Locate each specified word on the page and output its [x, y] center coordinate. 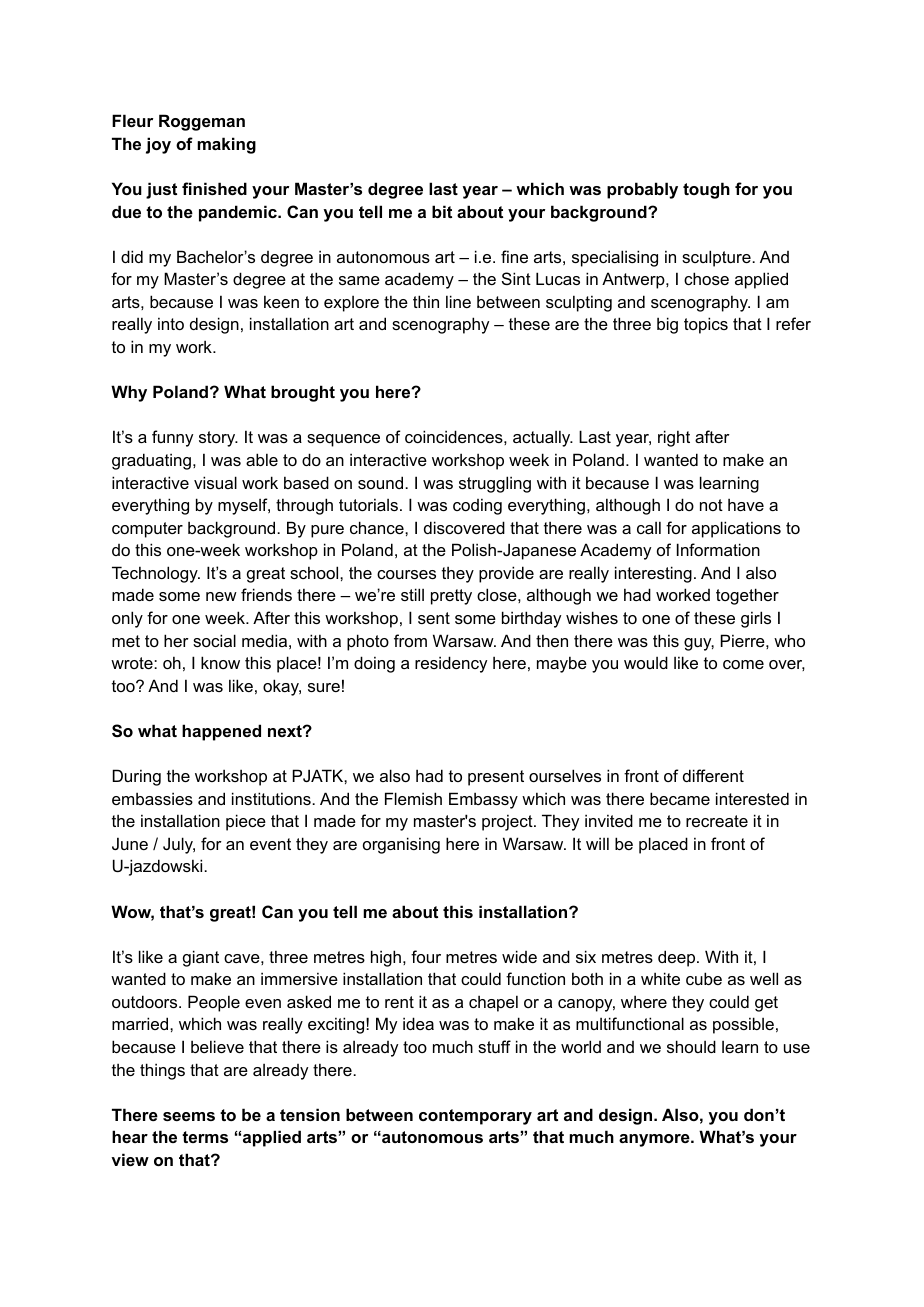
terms [205, 1137]
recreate [717, 821]
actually [543, 438]
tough [706, 190]
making [226, 145]
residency [451, 664]
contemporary [475, 1117]
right [674, 438]
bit [442, 211]
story [218, 439]
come [743, 664]
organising [401, 845]
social [214, 640]
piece [246, 822]
